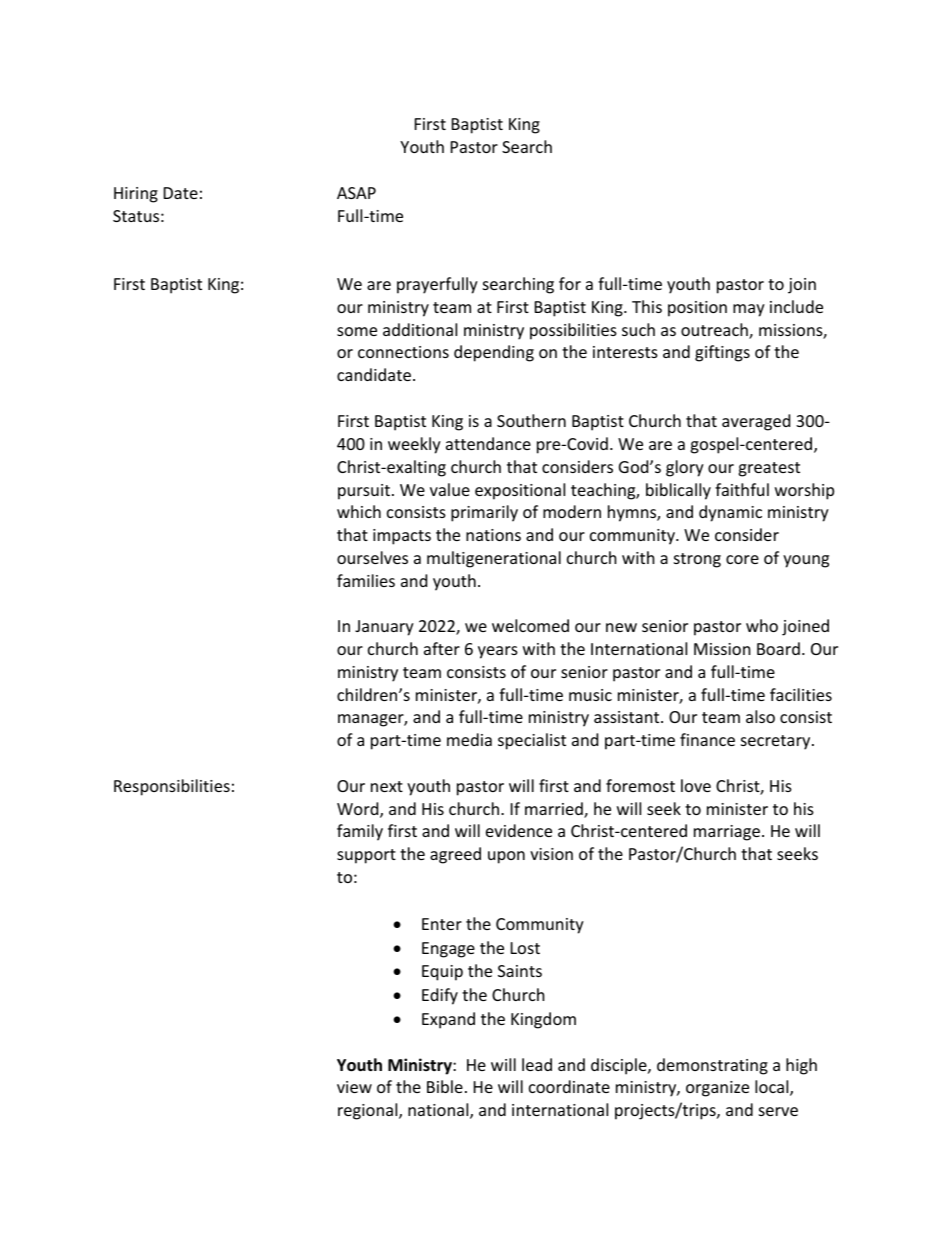 The width and height of the image is (952, 1233). I want to click on marriage, so click(727, 833).
